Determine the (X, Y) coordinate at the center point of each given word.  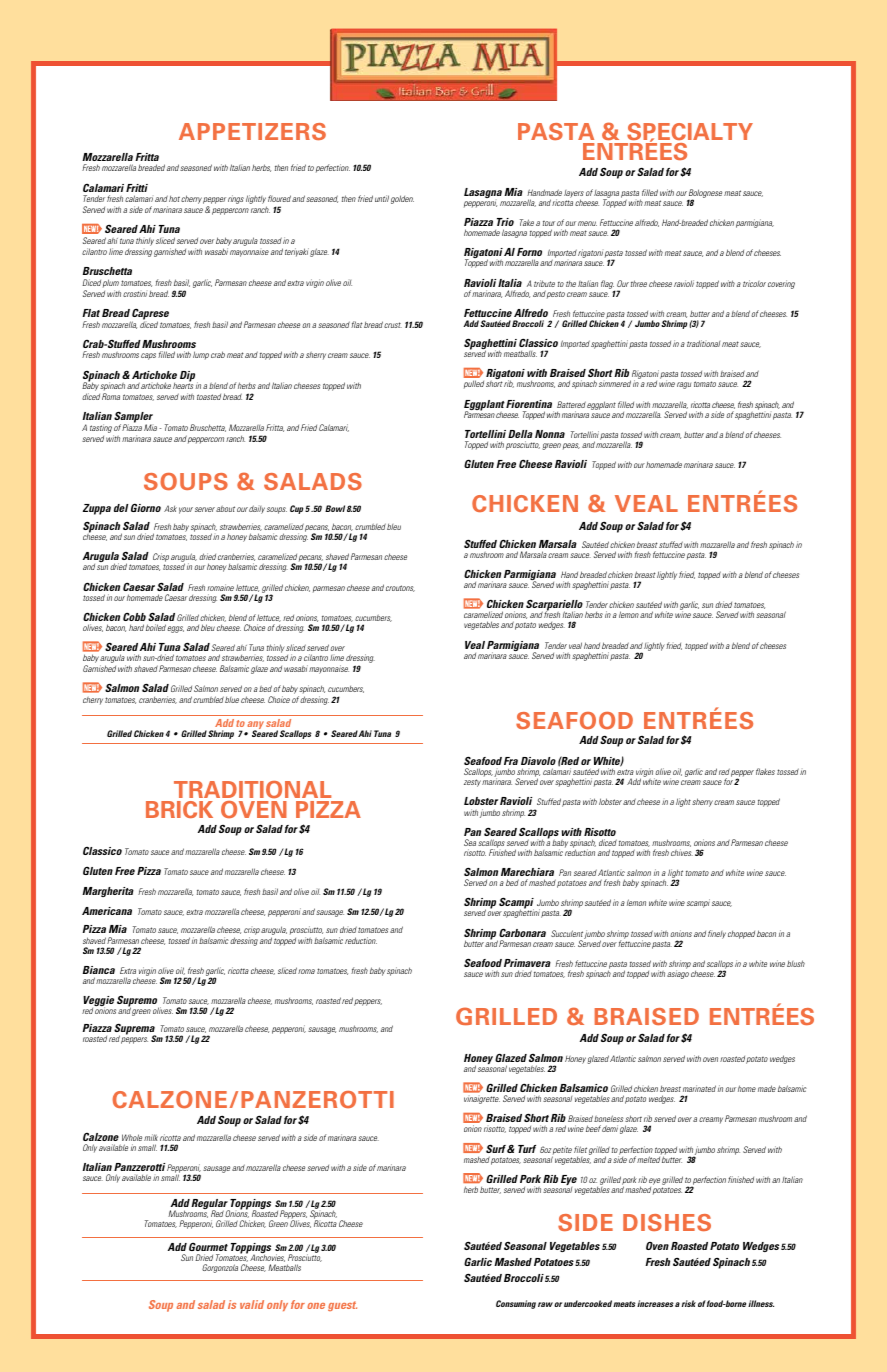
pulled (474, 384)
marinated (699, 1088)
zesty (472, 783)
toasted (209, 397)
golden (402, 199)
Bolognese (705, 194)
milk (151, 1137)
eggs (175, 629)
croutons (400, 588)
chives (682, 852)
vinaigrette (482, 1100)
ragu (684, 385)
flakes (765, 771)
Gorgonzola (220, 1268)
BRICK (179, 809)
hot (174, 199)
